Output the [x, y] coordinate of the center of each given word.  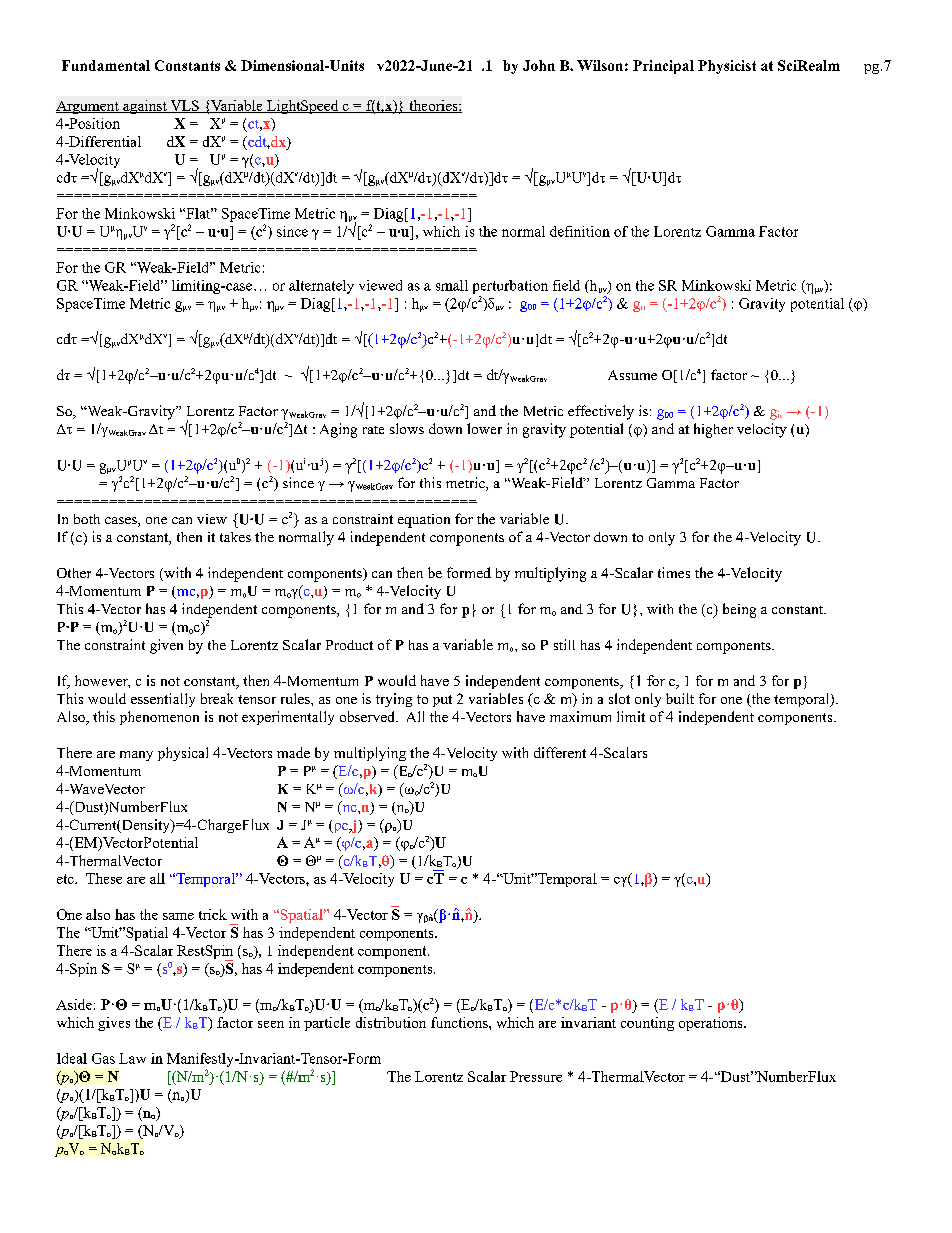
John [539, 65]
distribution [391, 1022]
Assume [632, 375]
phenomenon [159, 718]
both [87, 519]
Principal [663, 67]
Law [132, 1058]
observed [368, 716]
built [680, 698]
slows [407, 428]
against [145, 107]
